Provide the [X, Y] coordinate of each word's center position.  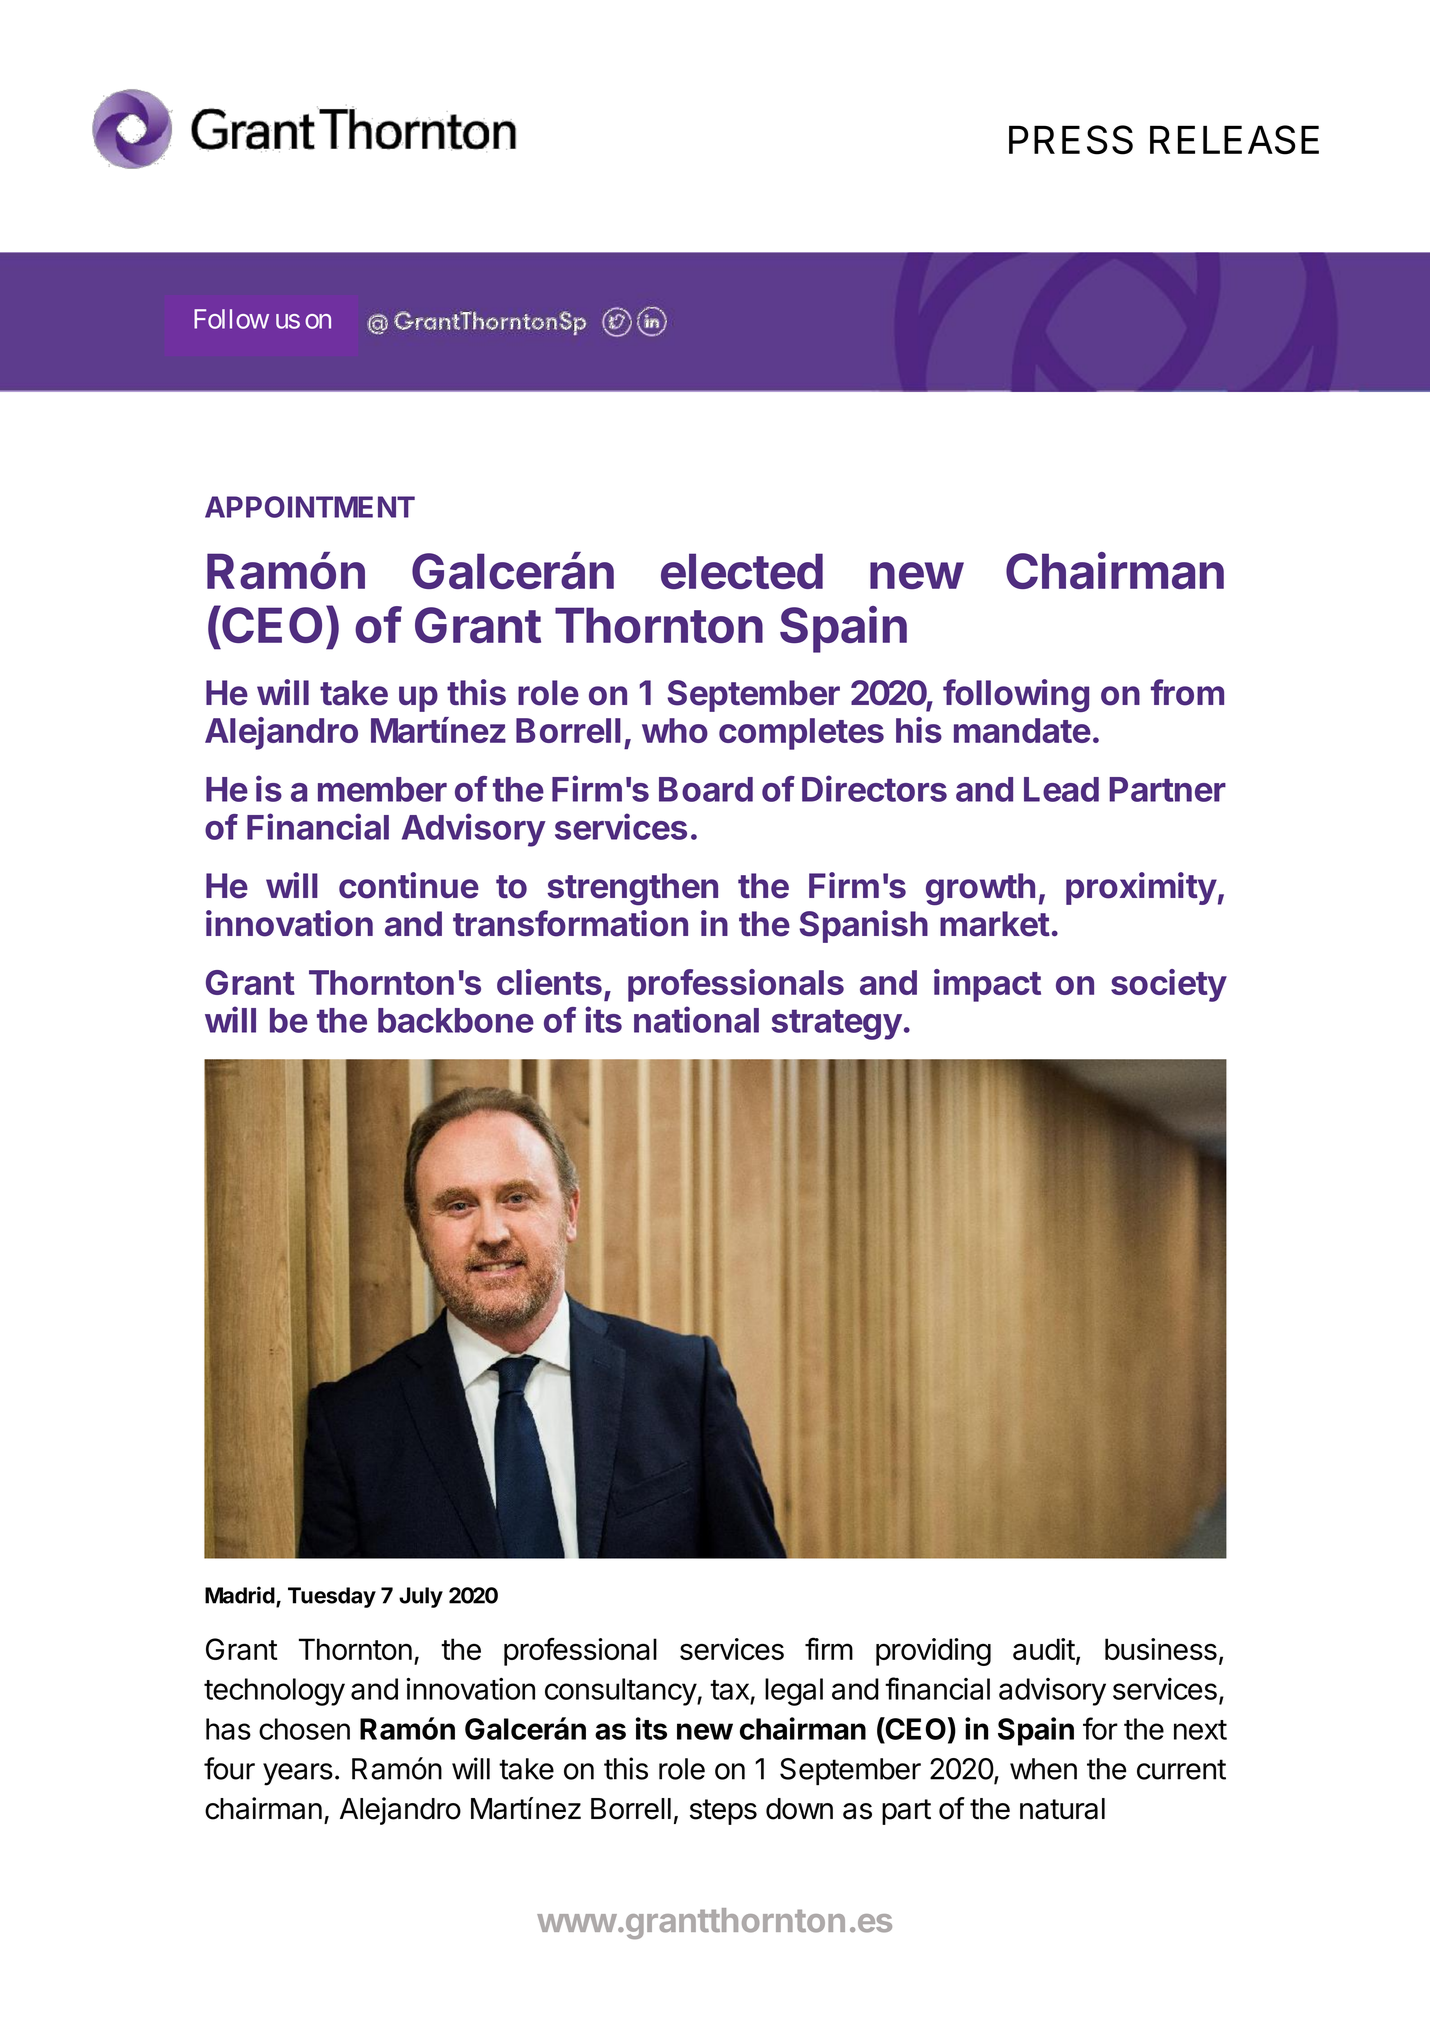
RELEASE [1234, 140]
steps [723, 1812]
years [298, 1774]
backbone [456, 1020]
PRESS [1071, 140]
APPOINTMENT [310, 507]
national [696, 1019]
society [1169, 985]
